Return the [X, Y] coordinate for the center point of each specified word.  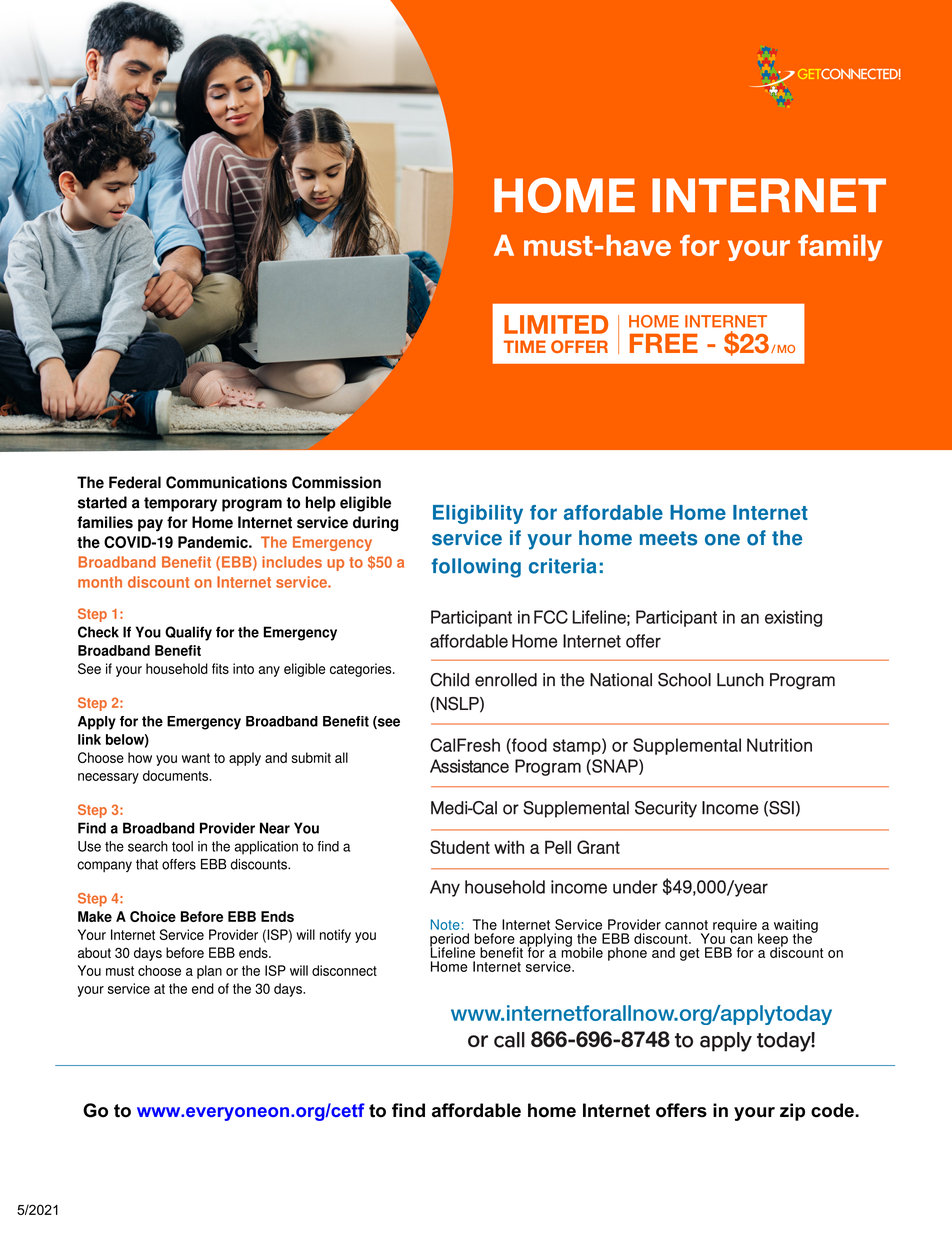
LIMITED [556, 324]
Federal [135, 482]
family [840, 247]
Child [449, 680]
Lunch [740, 680]
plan [209, 972]
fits [220, 668]
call [509, 1040]
